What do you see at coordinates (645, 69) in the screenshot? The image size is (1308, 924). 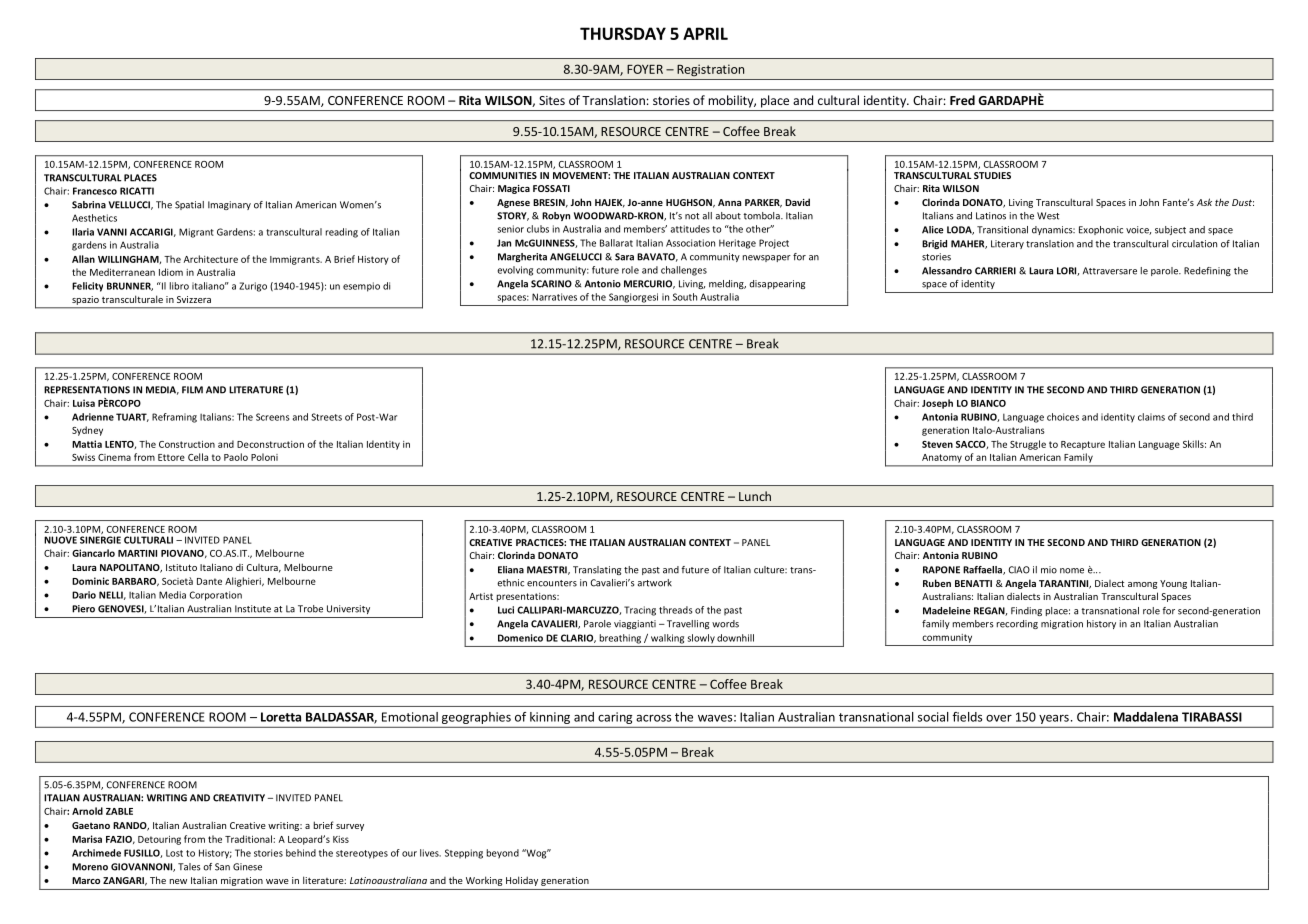 I see `FOYER` at bounding box center [645, 69].
